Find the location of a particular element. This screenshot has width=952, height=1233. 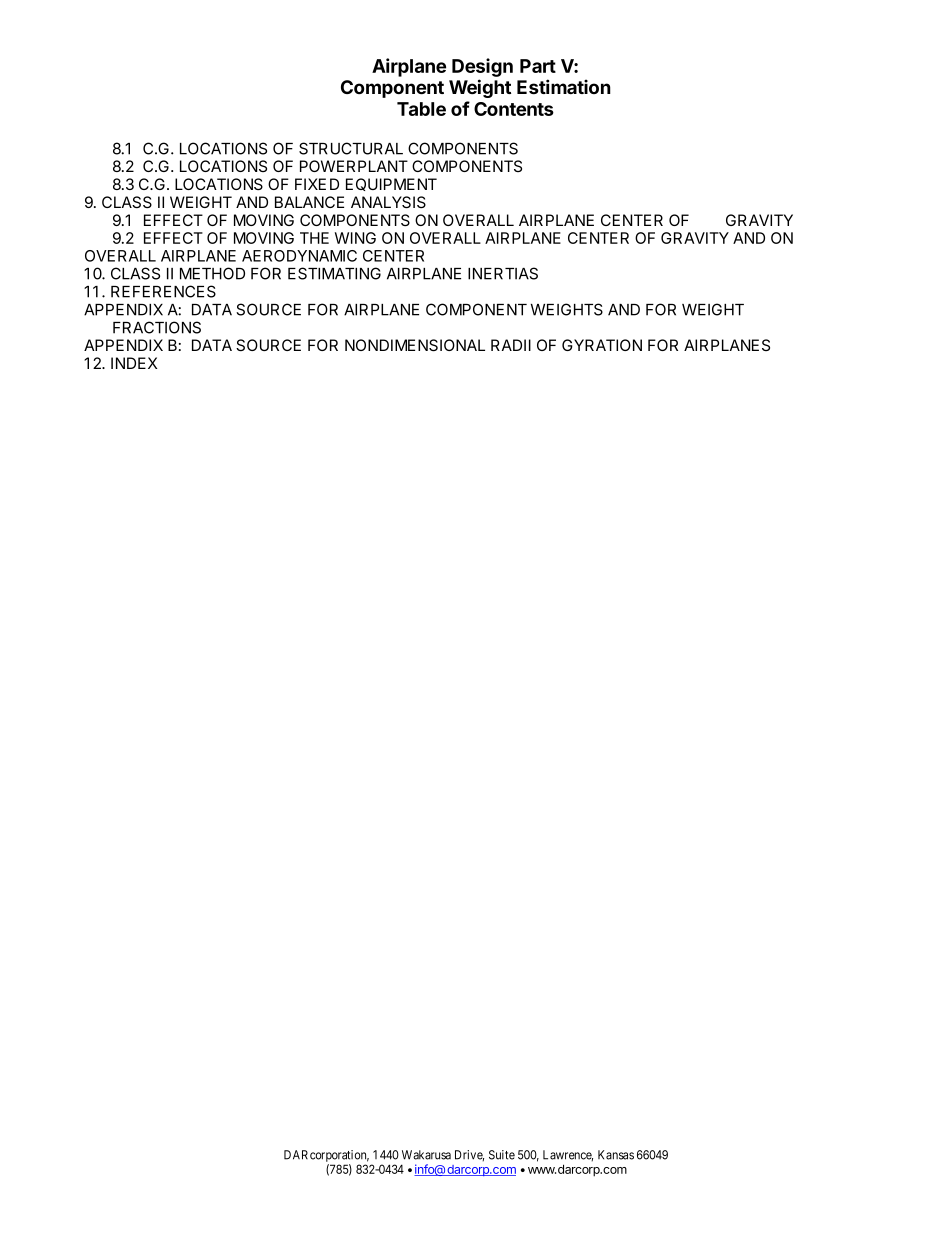

FIXED is located at coordinates (317, 184).
